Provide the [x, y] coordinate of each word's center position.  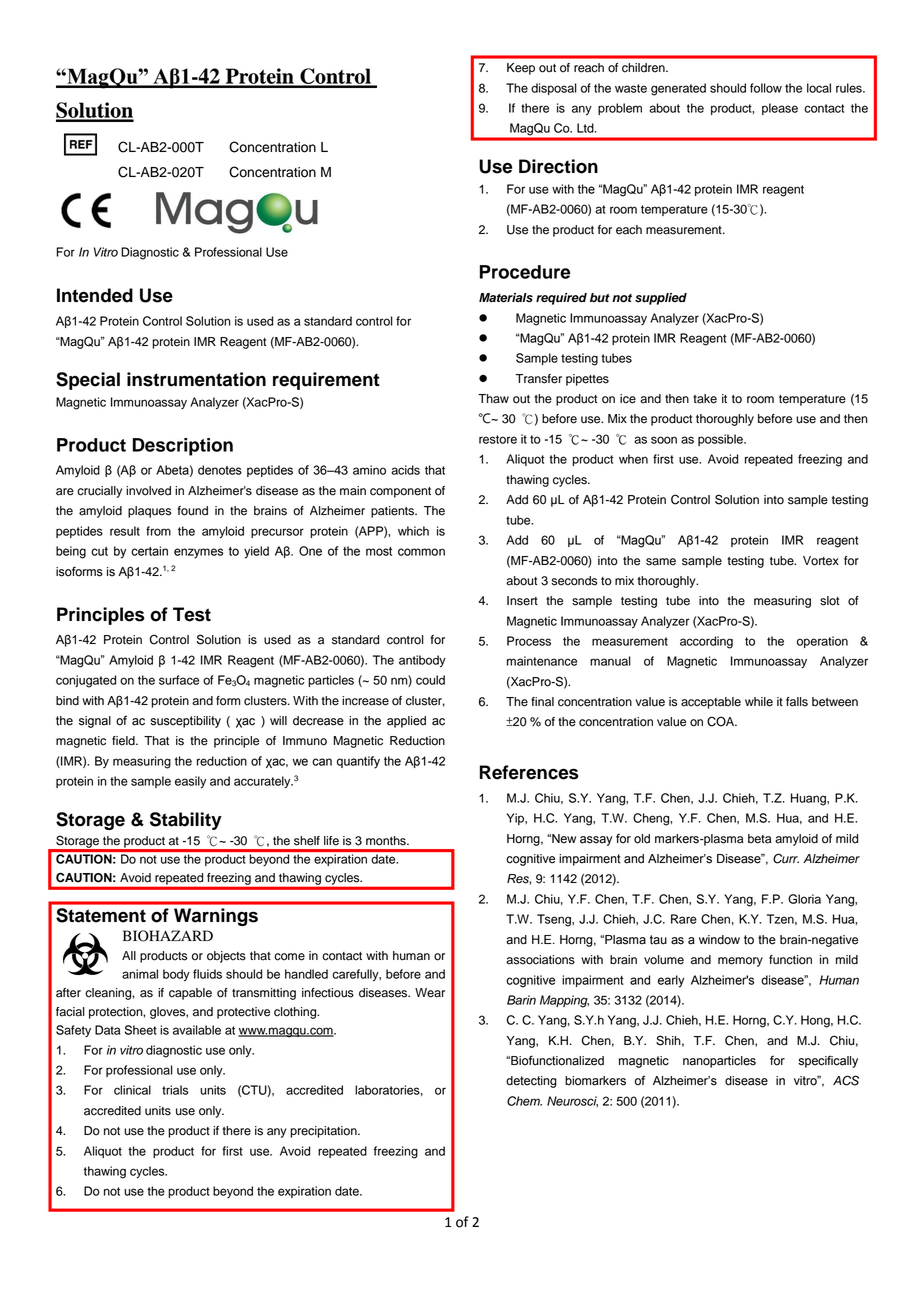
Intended [95, 295]
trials [175, 1090]
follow [766, 88]
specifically [828, 1061]
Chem [524, 1101]
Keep [521, 69]
